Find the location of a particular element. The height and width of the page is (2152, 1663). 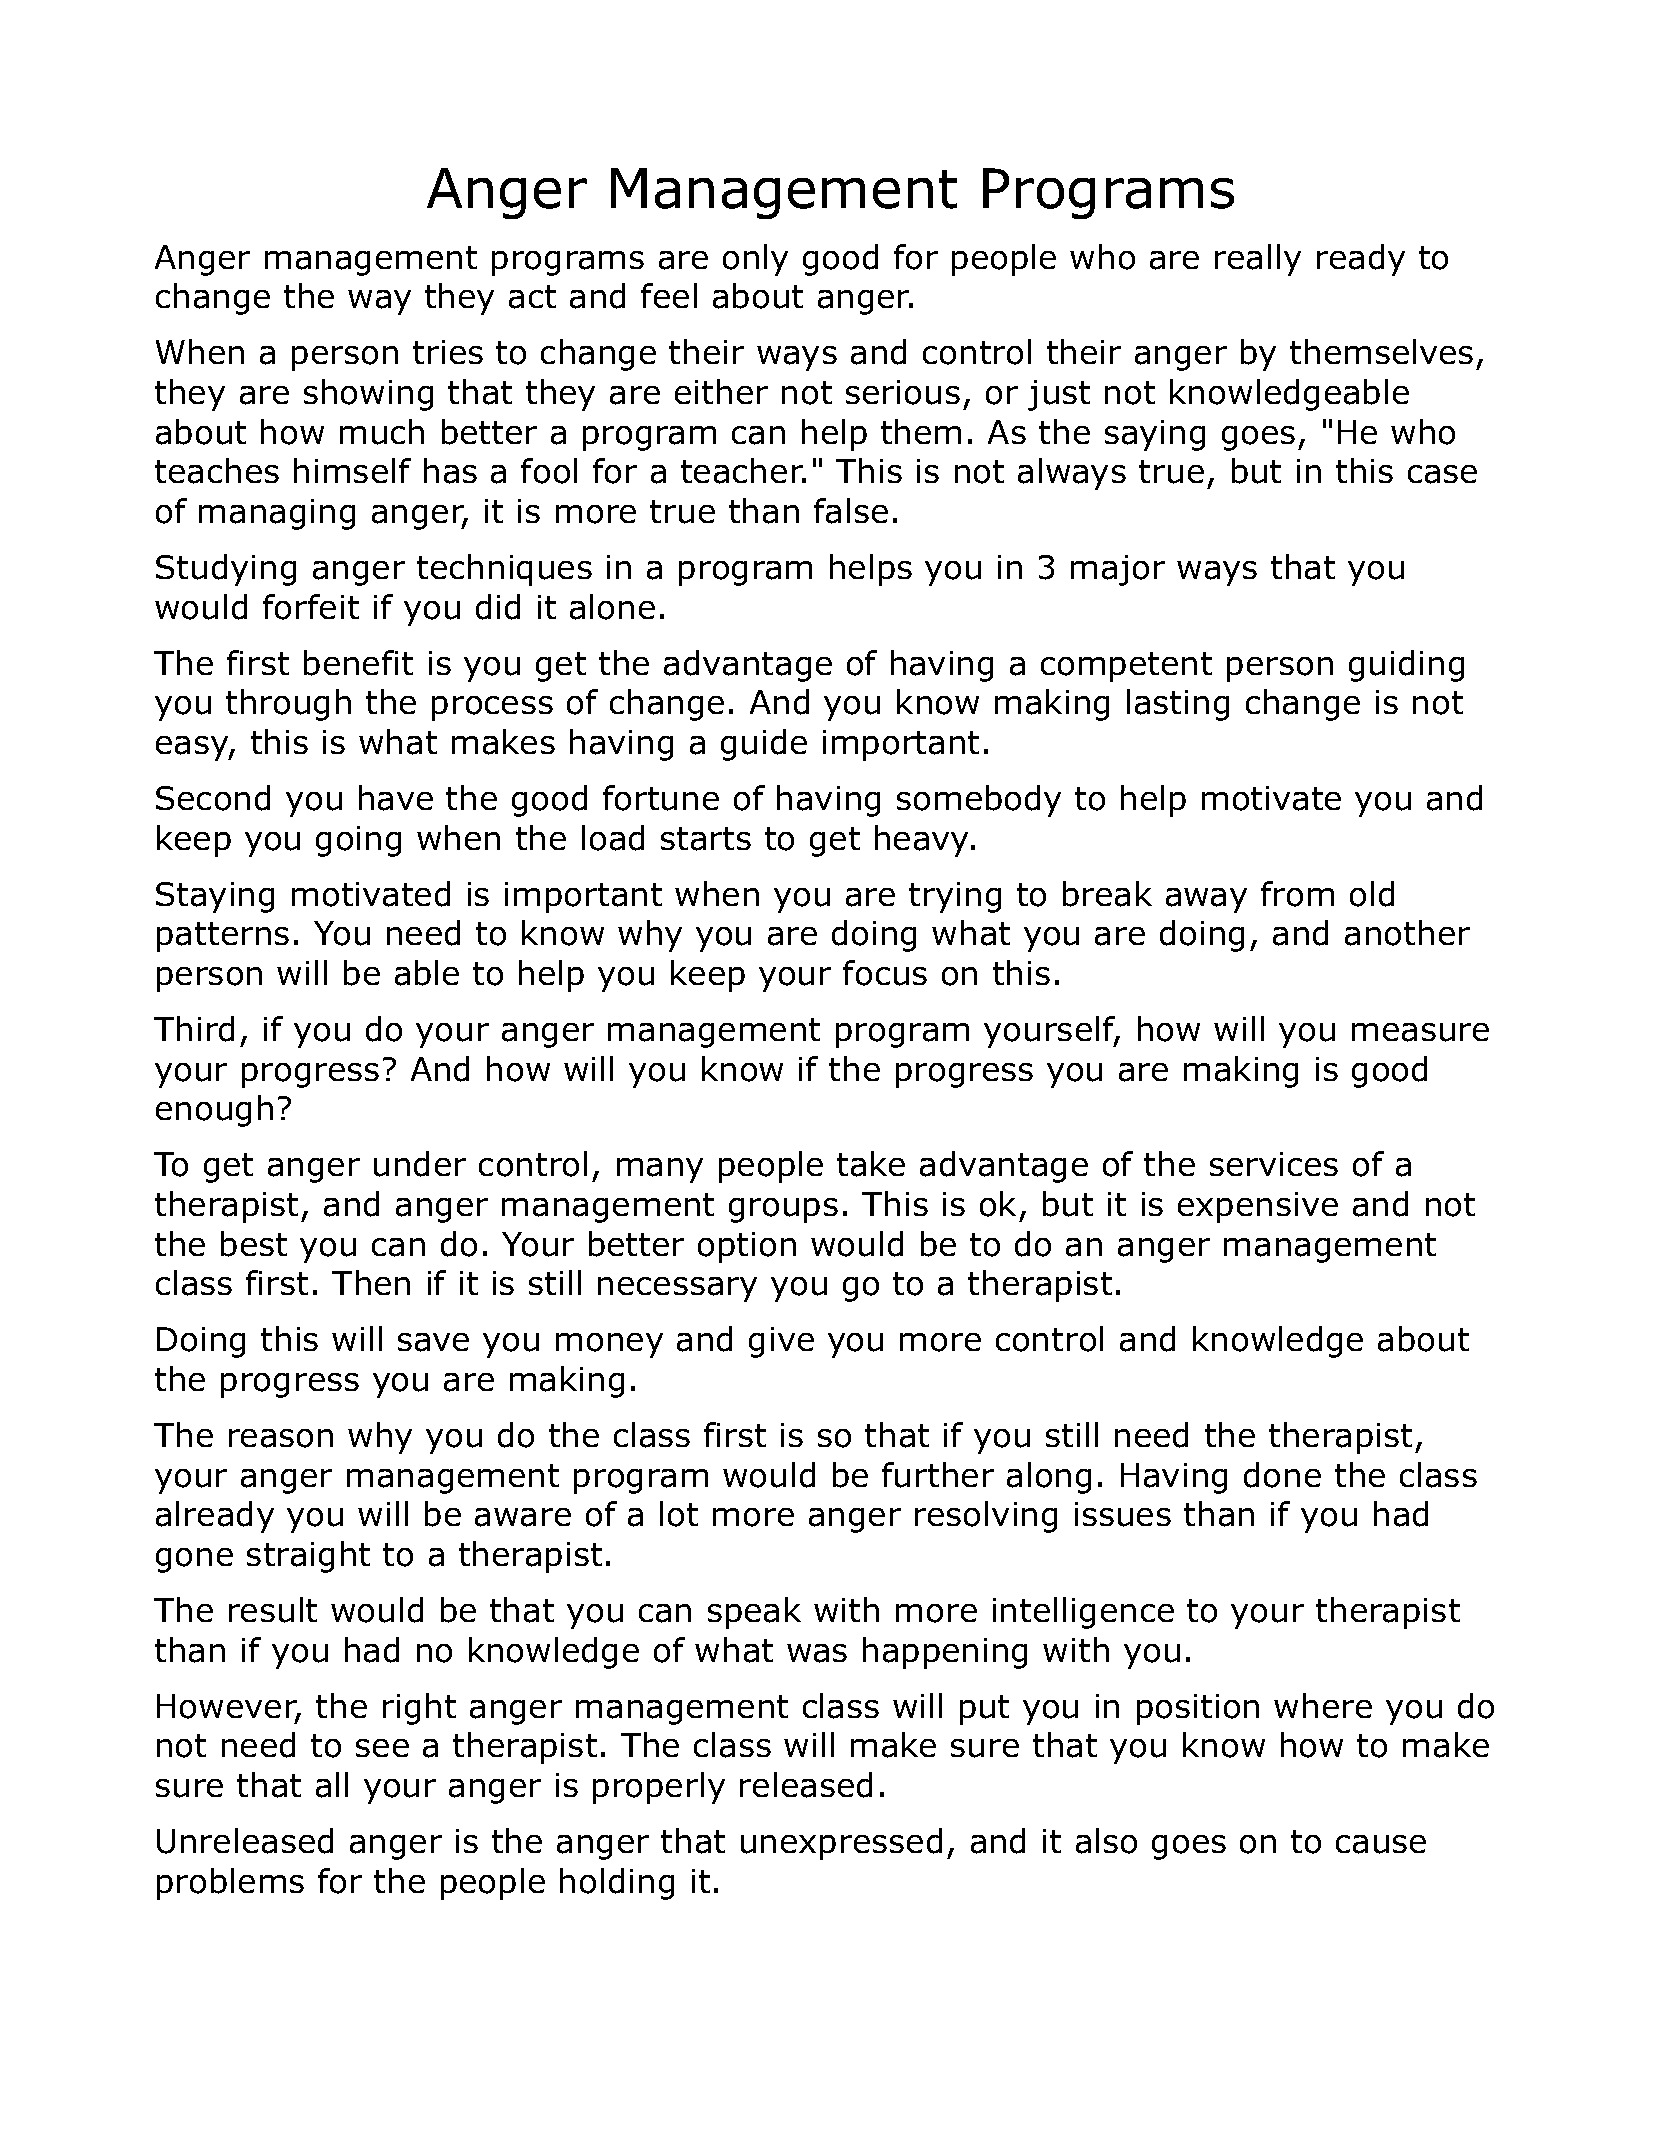

going is located at coordinates (358, 841).
